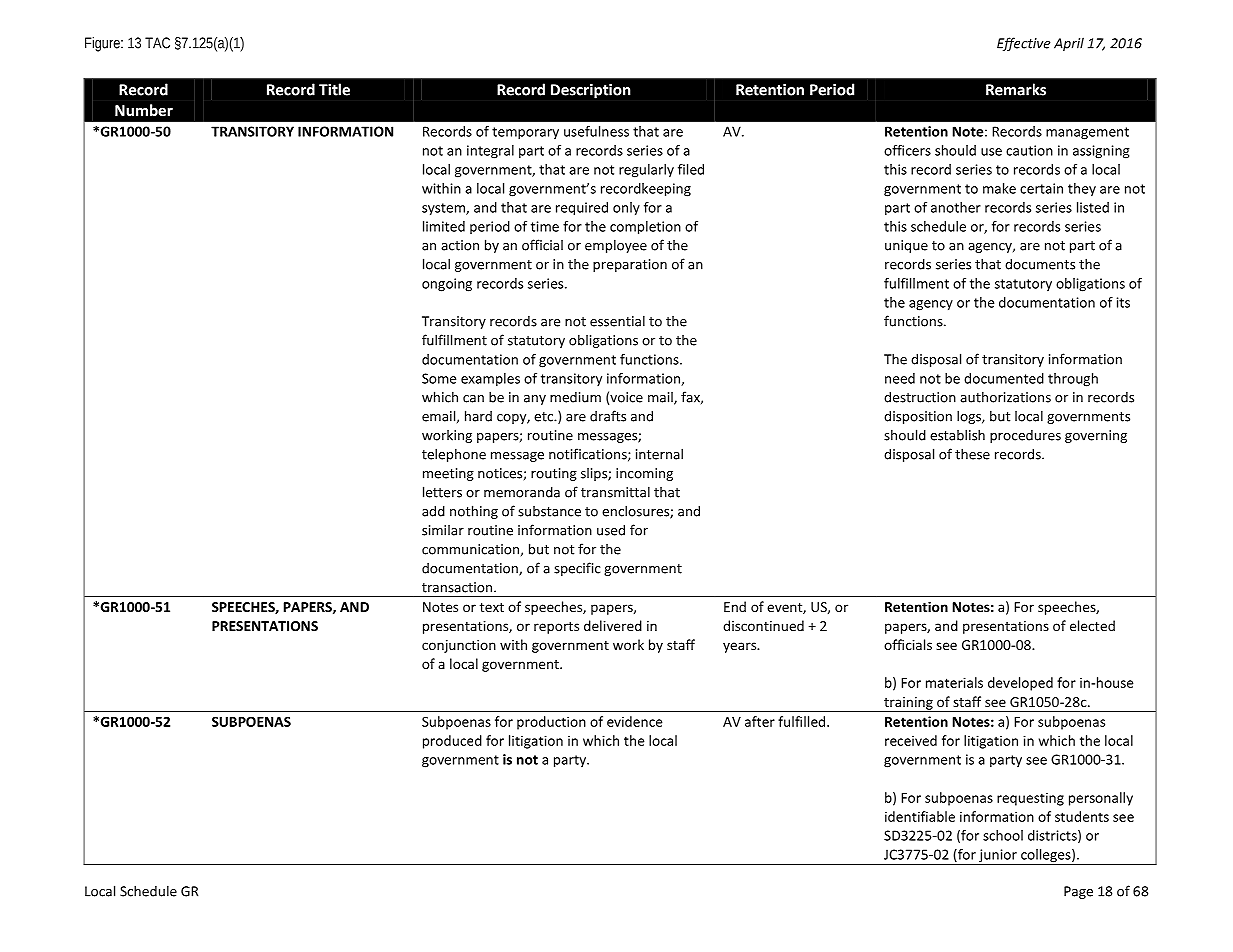 The height and width of the screenshot is (952, 1233). I want to click on these, so click(972, 454).
